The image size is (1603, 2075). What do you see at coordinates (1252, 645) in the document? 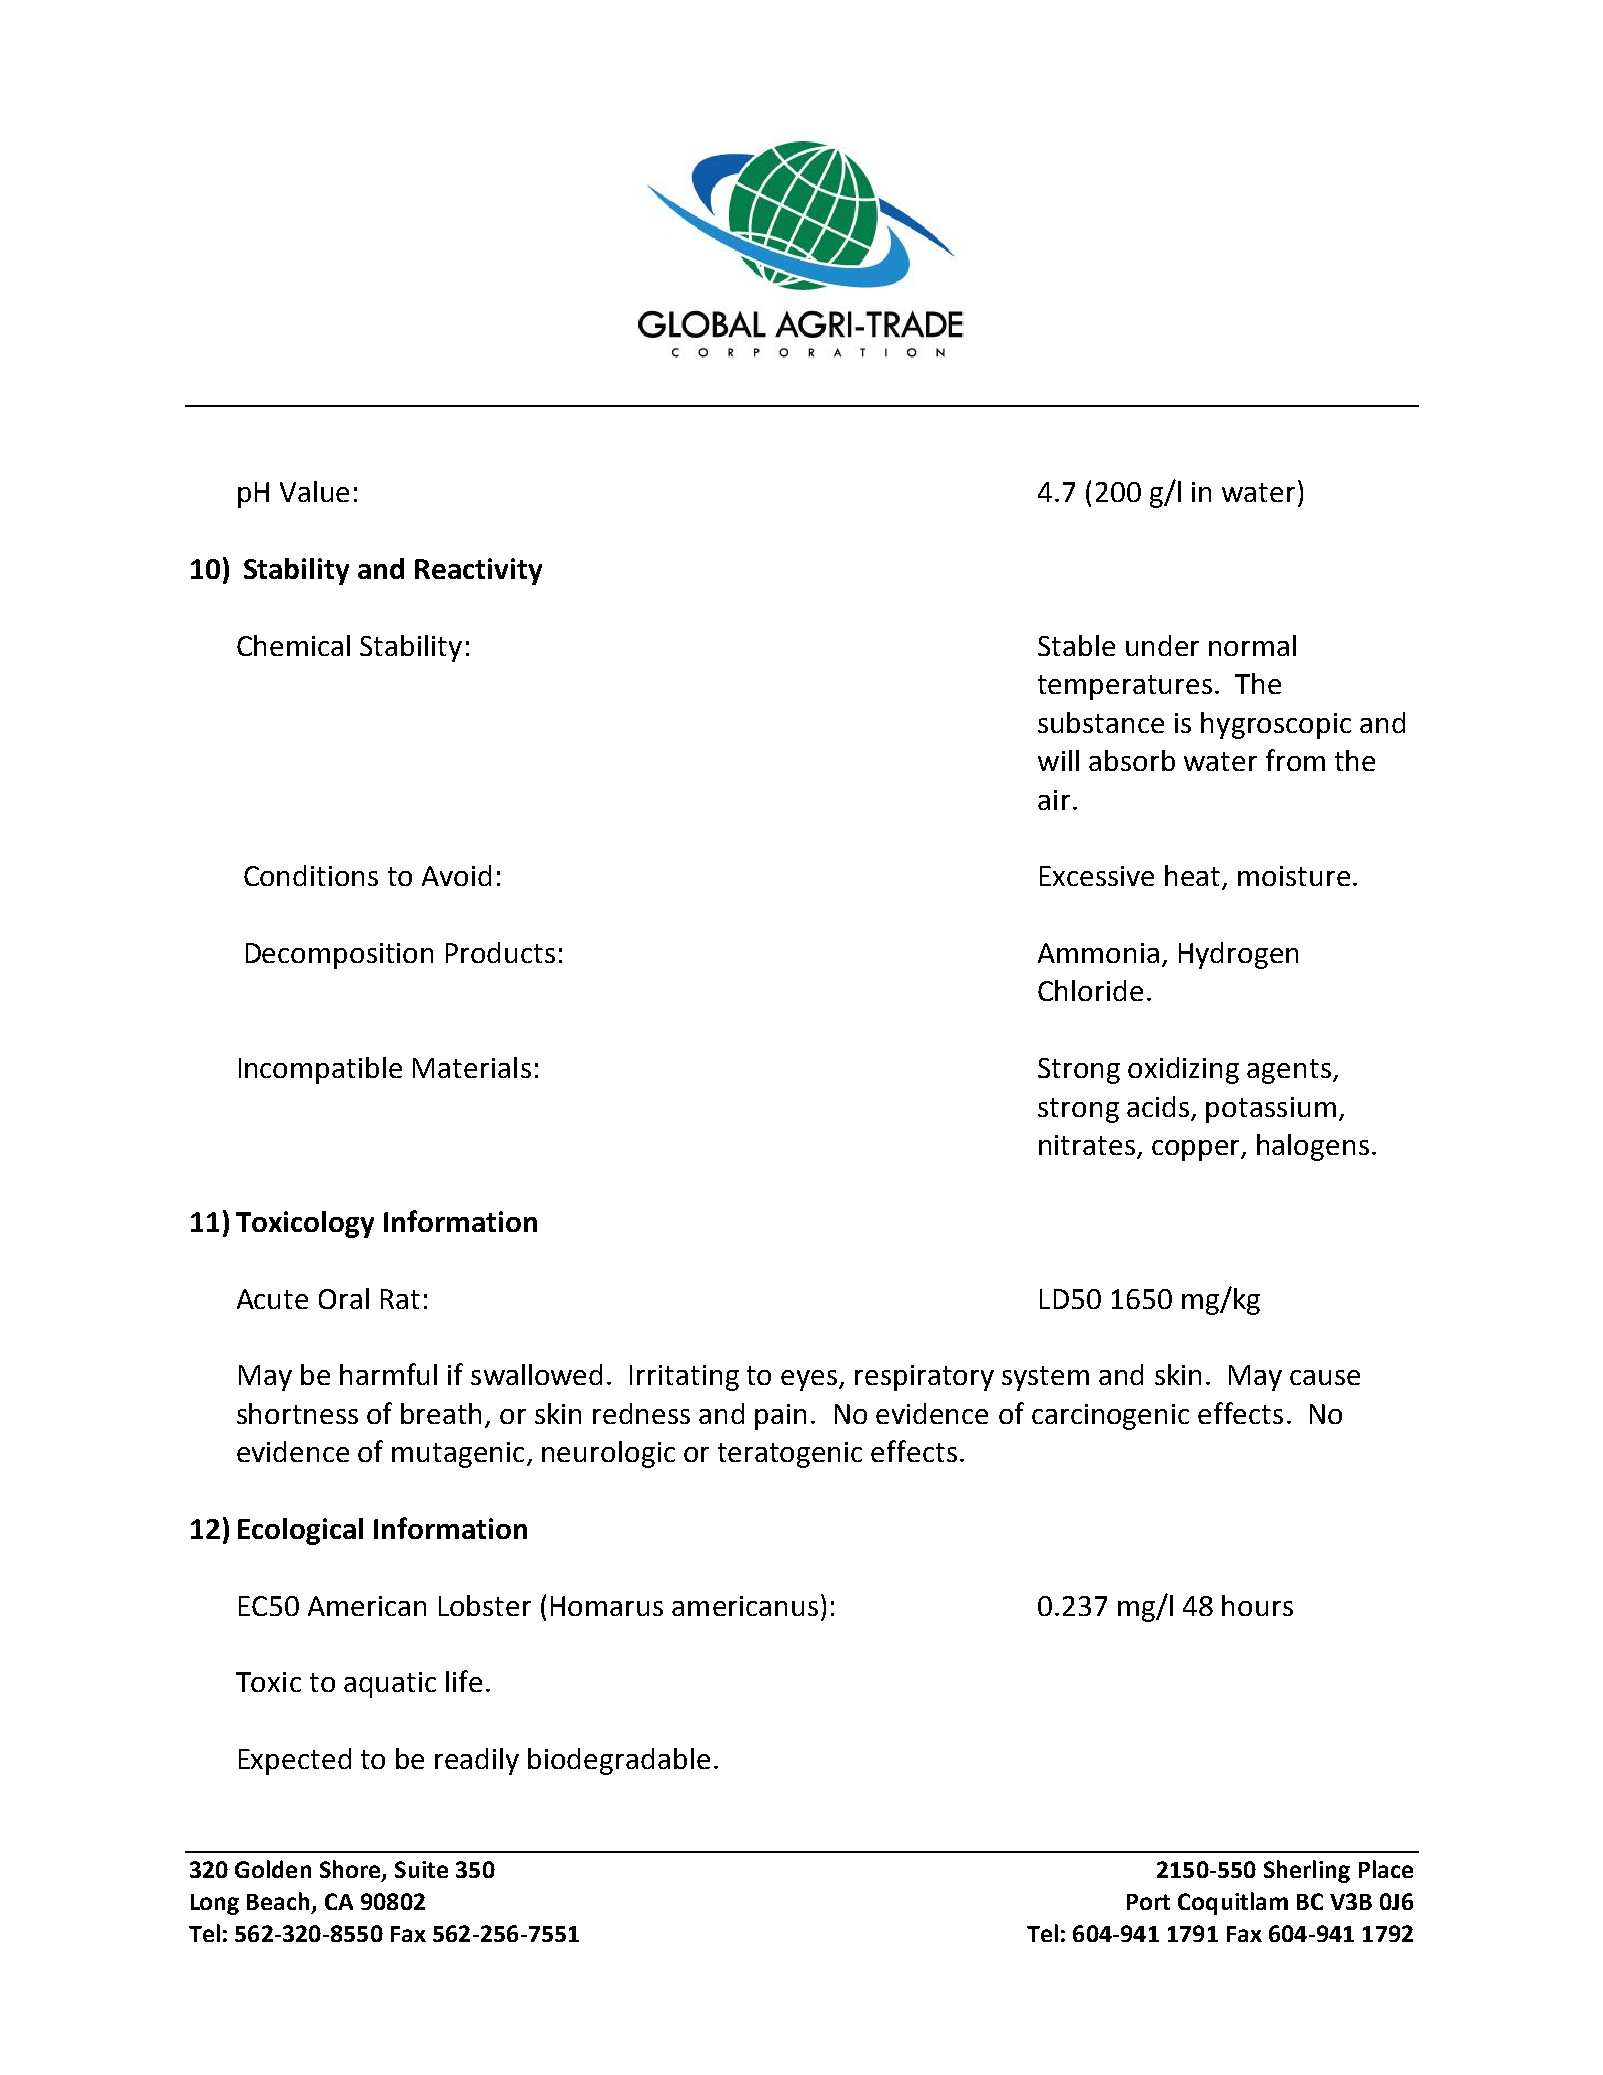
I see `normal` at bounding box center [1252, 645].
